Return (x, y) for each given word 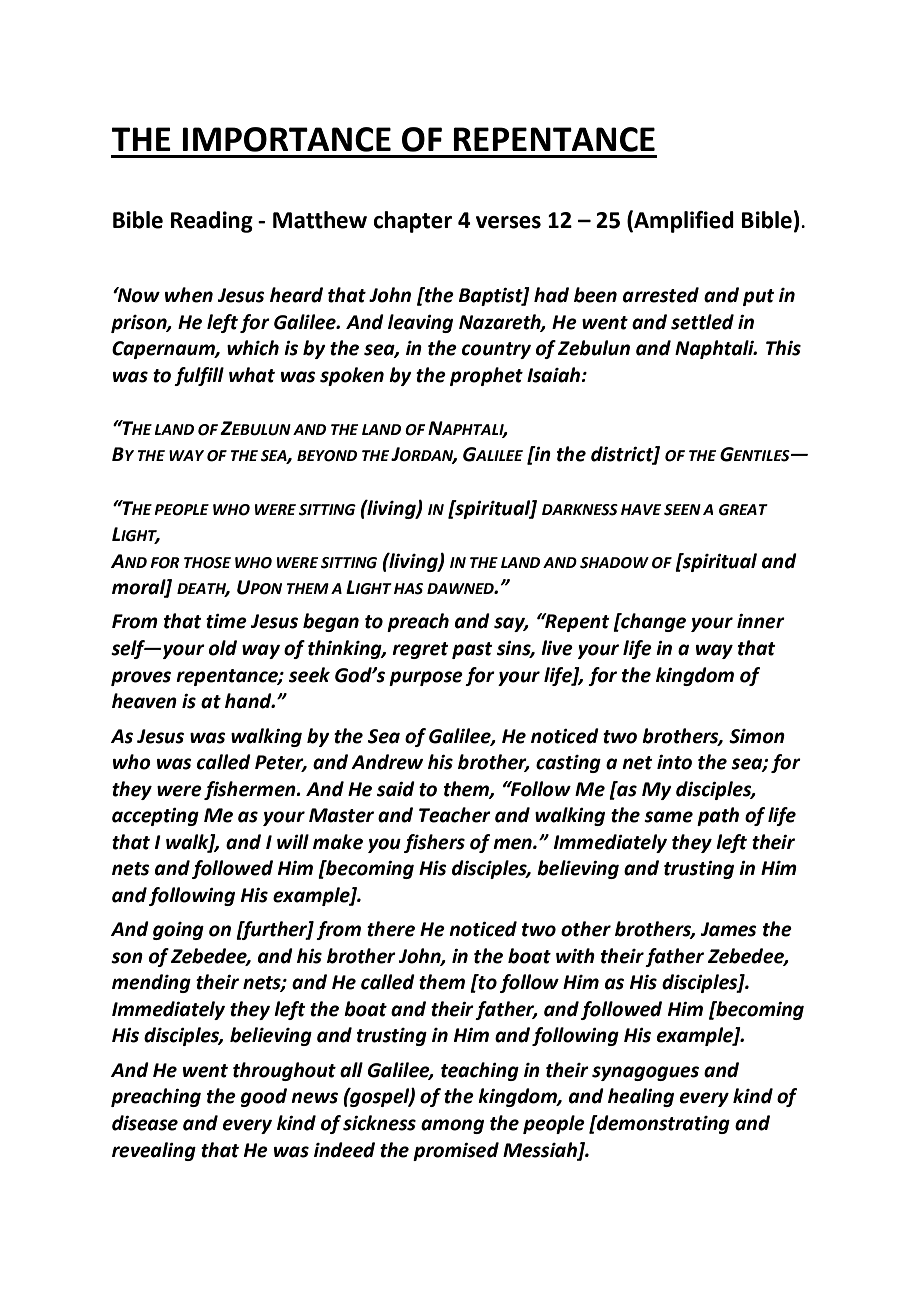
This (783, 348)
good (264, 1097)
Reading (212, 222)
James (729, 929)
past (472, 650)
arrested (661, 295)
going (178, 931)
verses (508, 222)
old (223, 648)
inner (761, 621)
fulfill (199, 376)
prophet (486, 376)
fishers (434, 843)
